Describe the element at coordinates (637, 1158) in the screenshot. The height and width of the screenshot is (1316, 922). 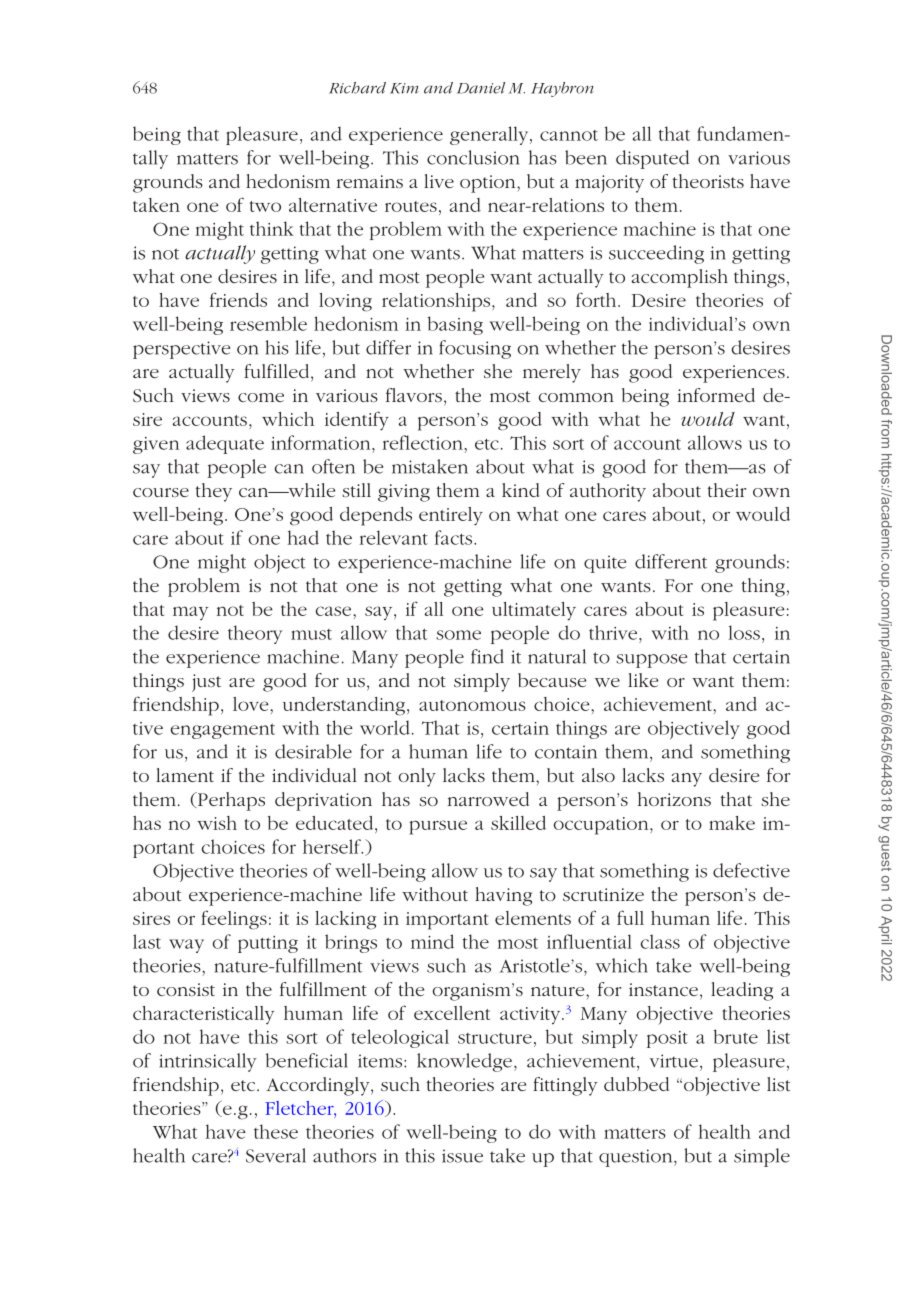
I see `question` at that location.
